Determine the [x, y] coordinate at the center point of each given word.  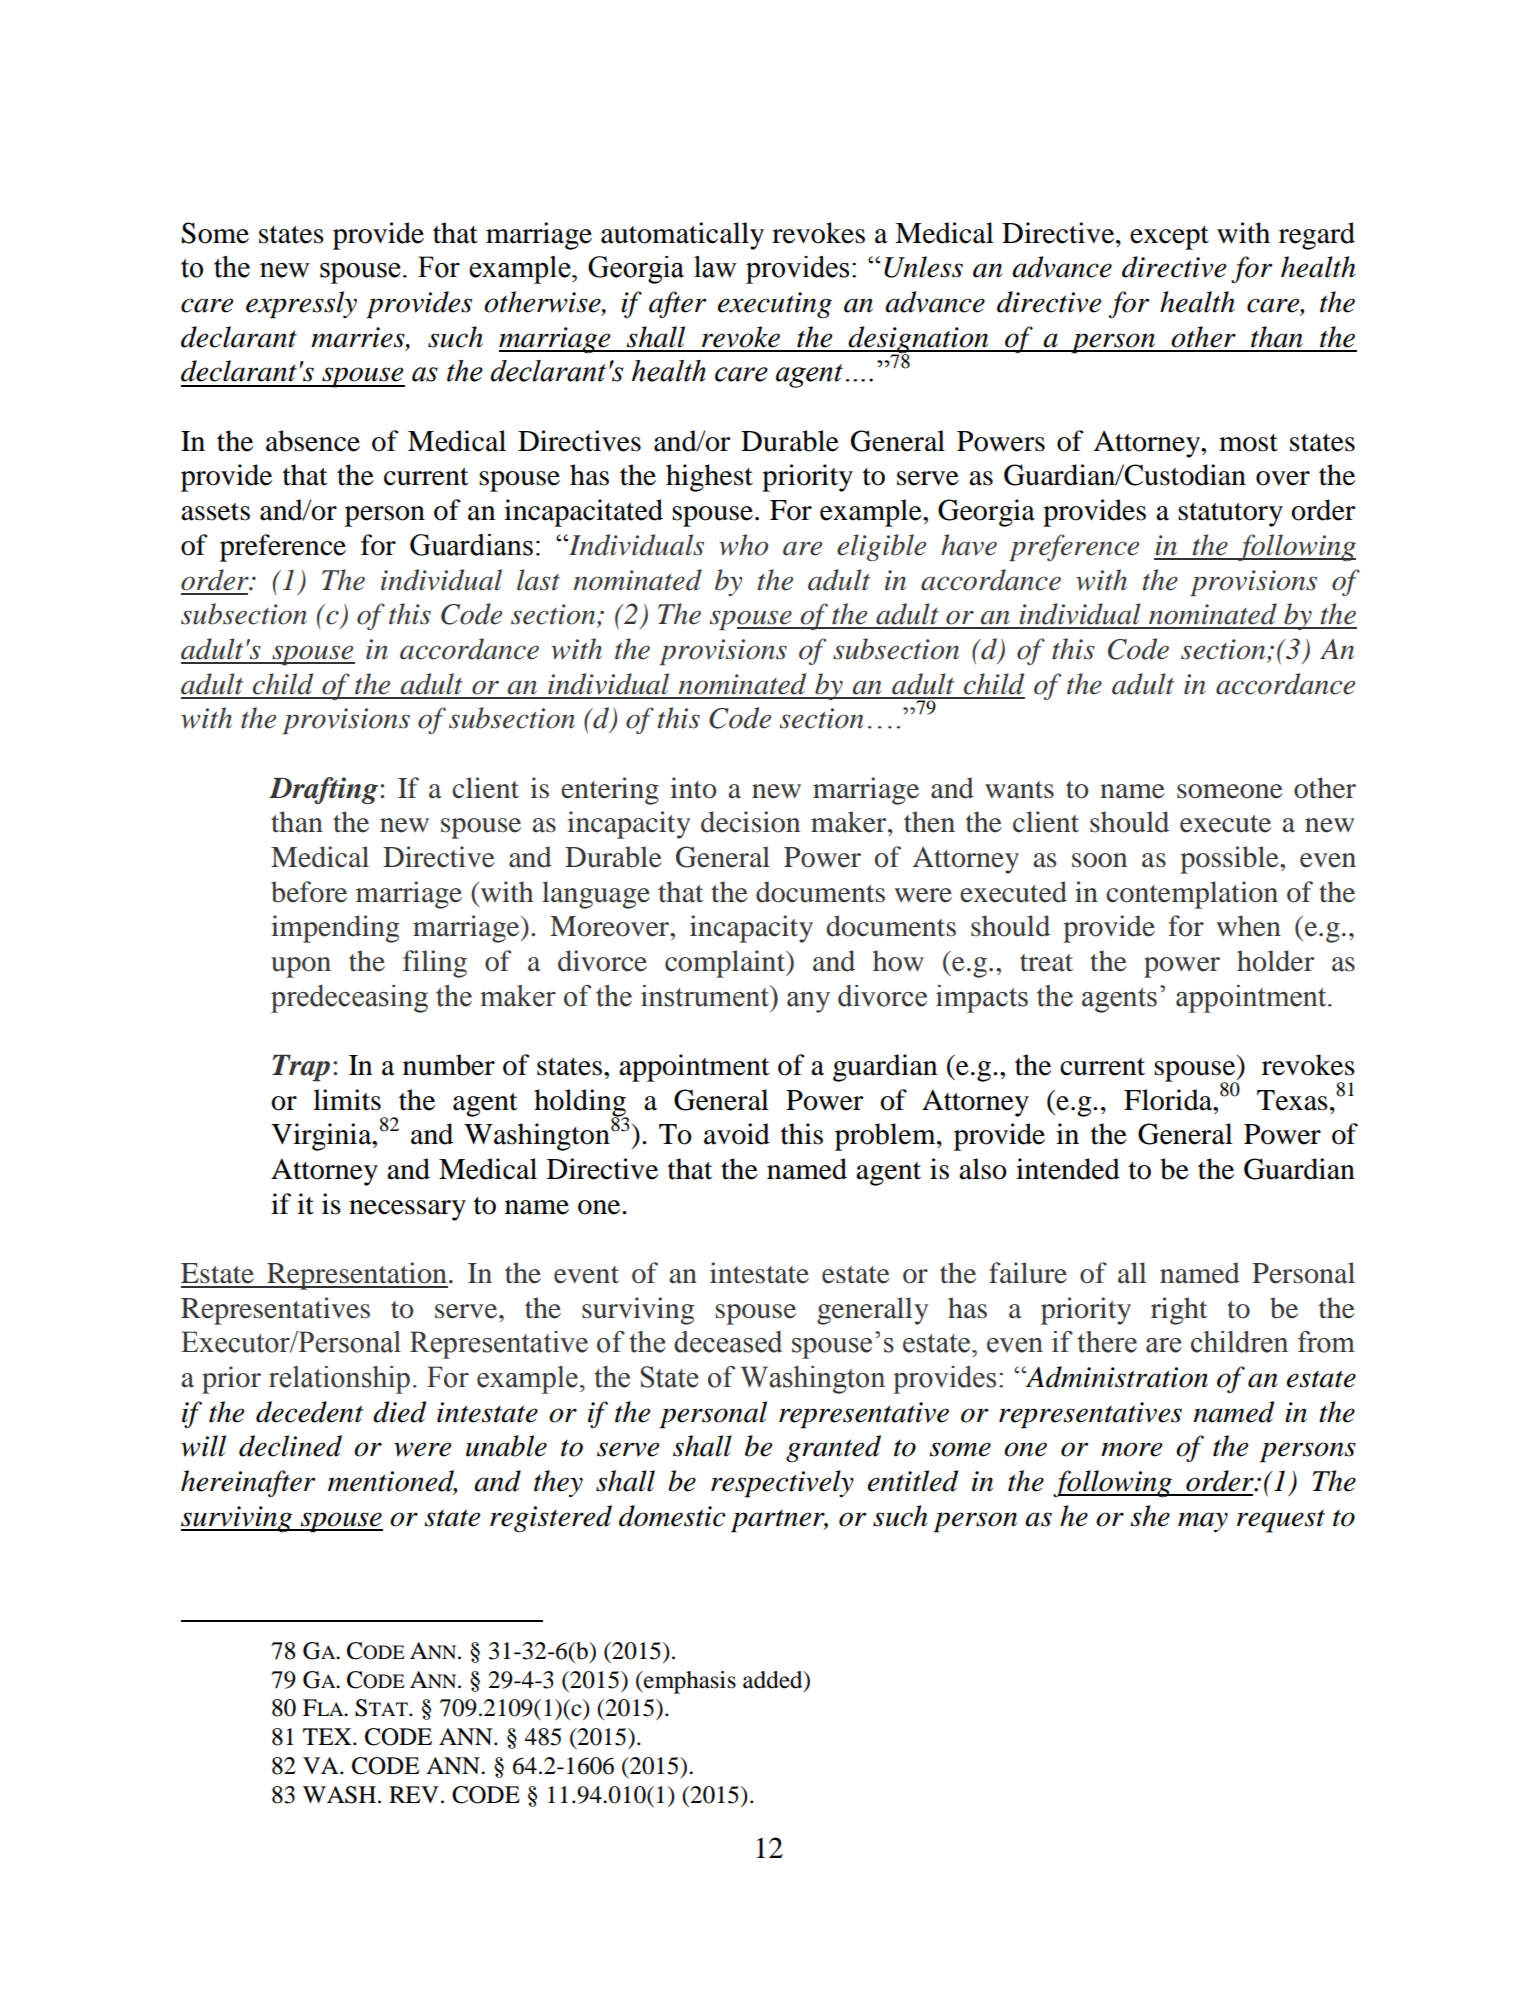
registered [551, 1519]
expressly [301, 305]
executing [775, 305]
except [1169, 238]
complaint [726, 964]
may [1203, 1522]
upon [301, 967]
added [774, 1680]
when [1249, 926]
